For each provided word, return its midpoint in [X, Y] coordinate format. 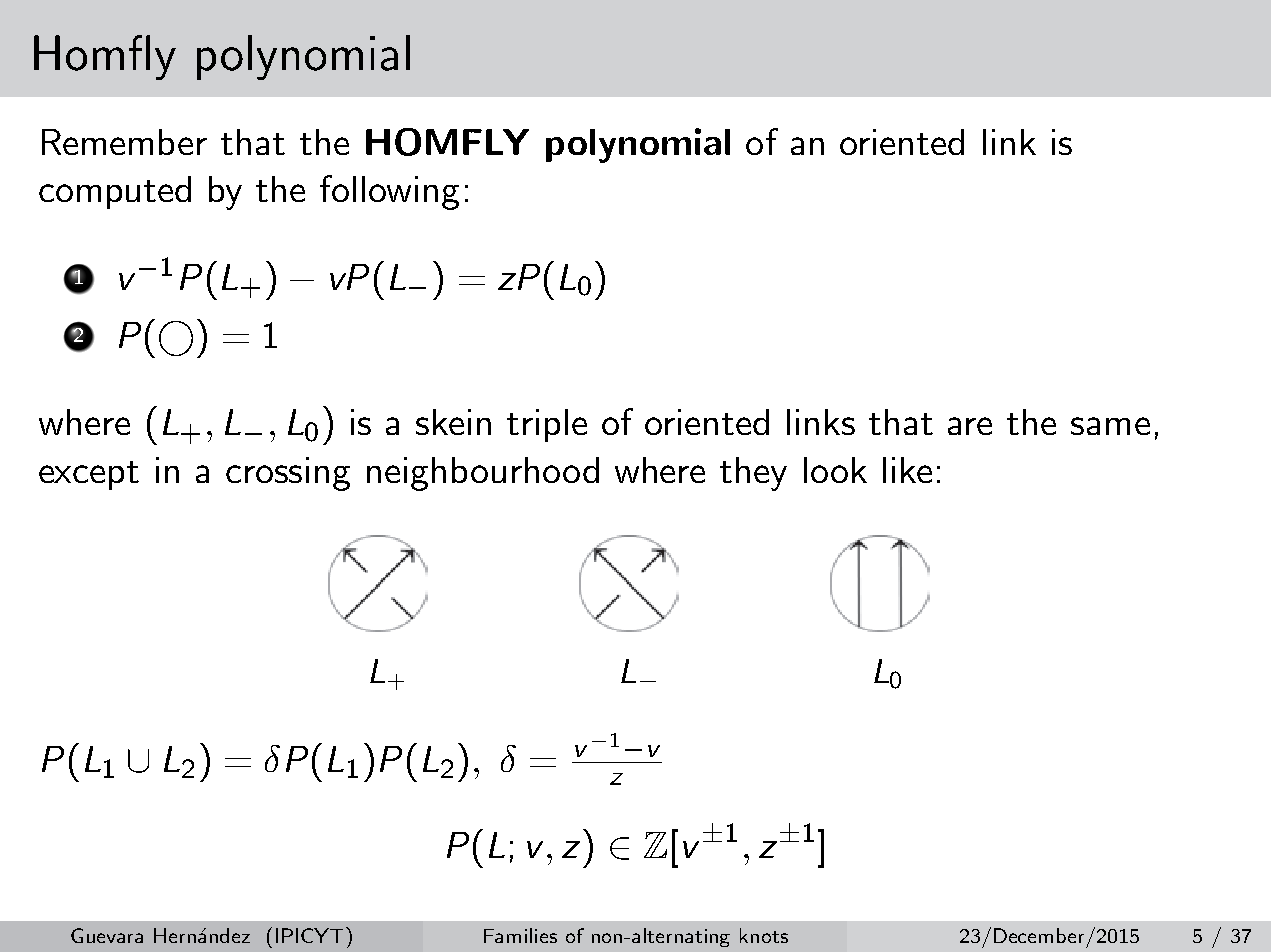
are [970, 426]
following [389, 192]
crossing [288, 474]
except [89, 475]
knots [764, 935]
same [1110, 426]
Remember [124, 142]
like [907, 470]
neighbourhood [483, 474]
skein [453, 422]
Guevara [107, 935]
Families [520, 935]
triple [547, 425]
